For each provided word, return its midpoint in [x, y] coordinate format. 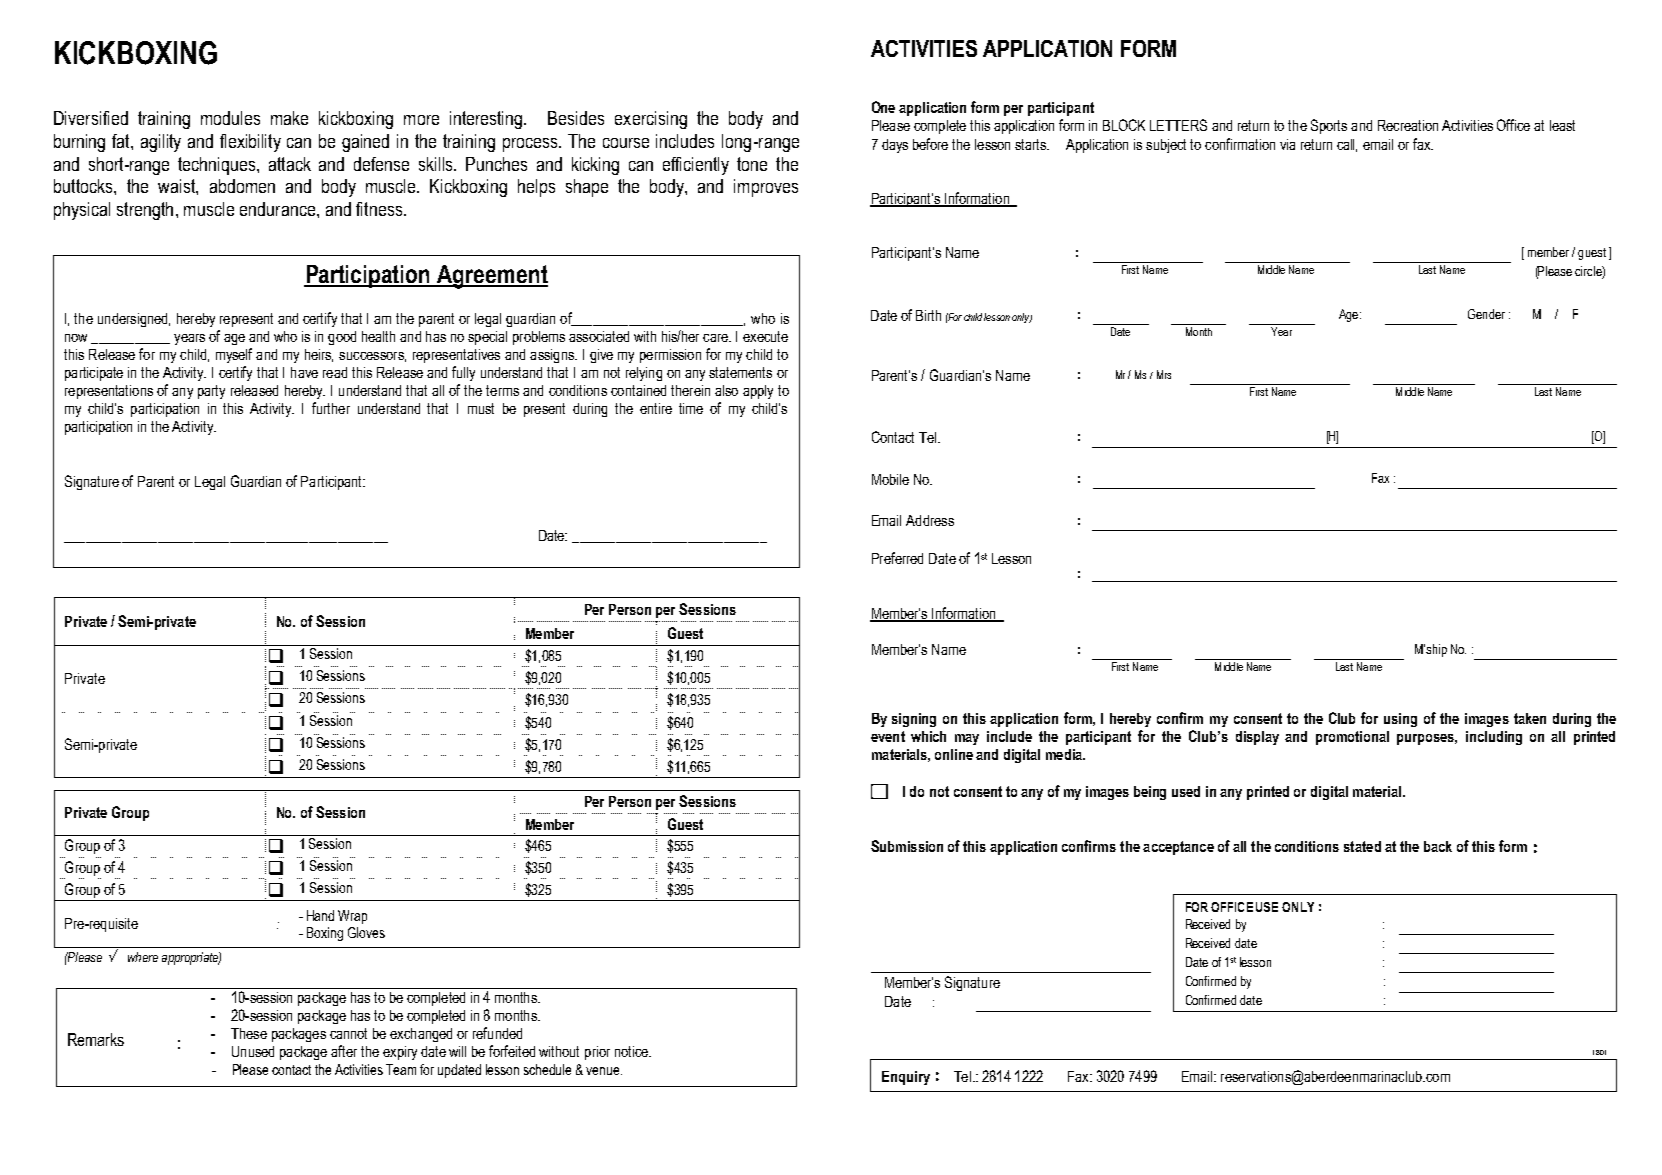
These [249, 1033]
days [895, 146]
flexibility [250, 143]
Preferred [897, 558]
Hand [320, 915]
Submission [907, 846]
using [1400, 720]
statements [740, 372]
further [331, 408]
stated [1362, 846]
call [1347, 145]
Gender [1486, 314]
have [304, 372]
